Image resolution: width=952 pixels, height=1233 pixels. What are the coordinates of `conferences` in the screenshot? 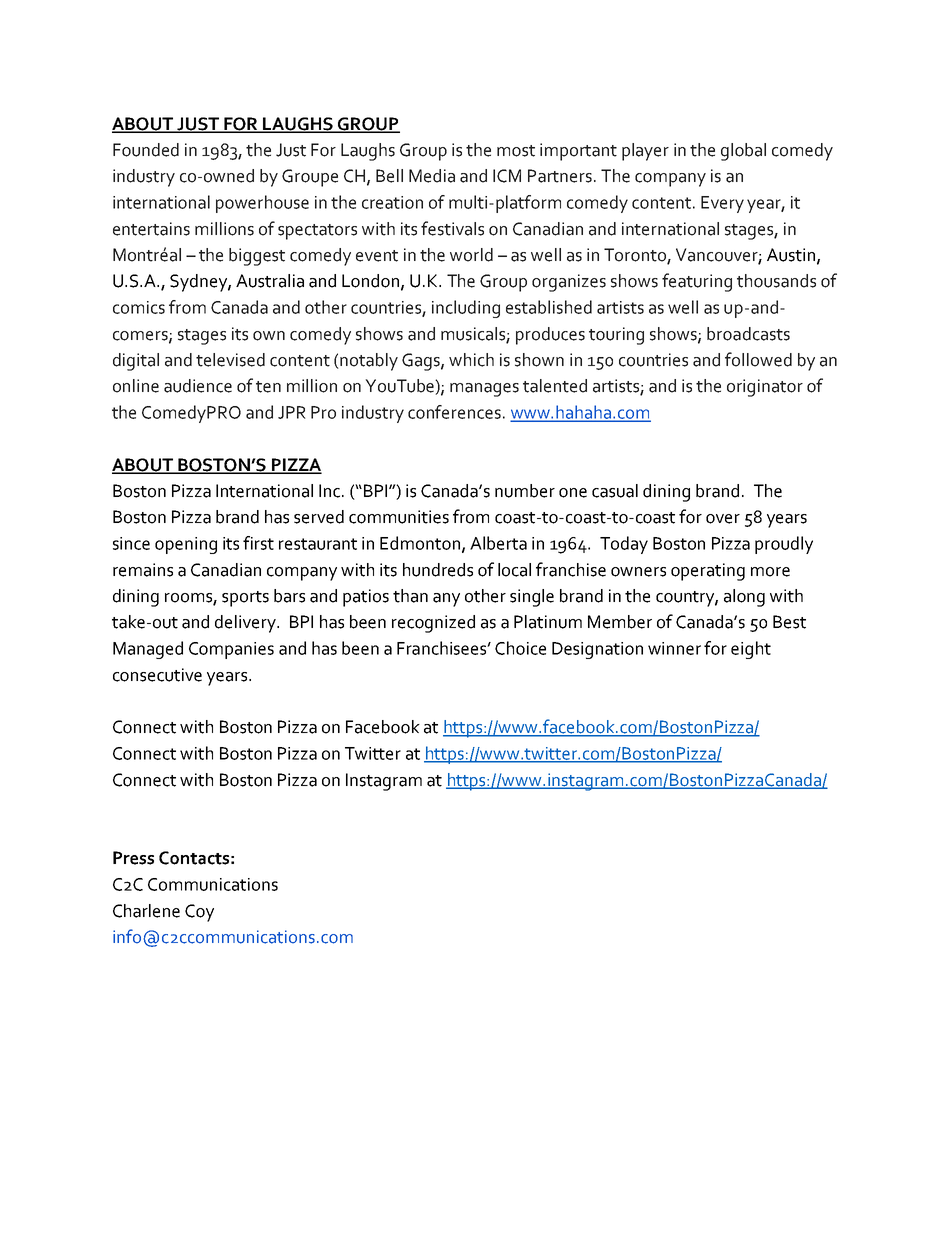 It's located at (454, 412).
